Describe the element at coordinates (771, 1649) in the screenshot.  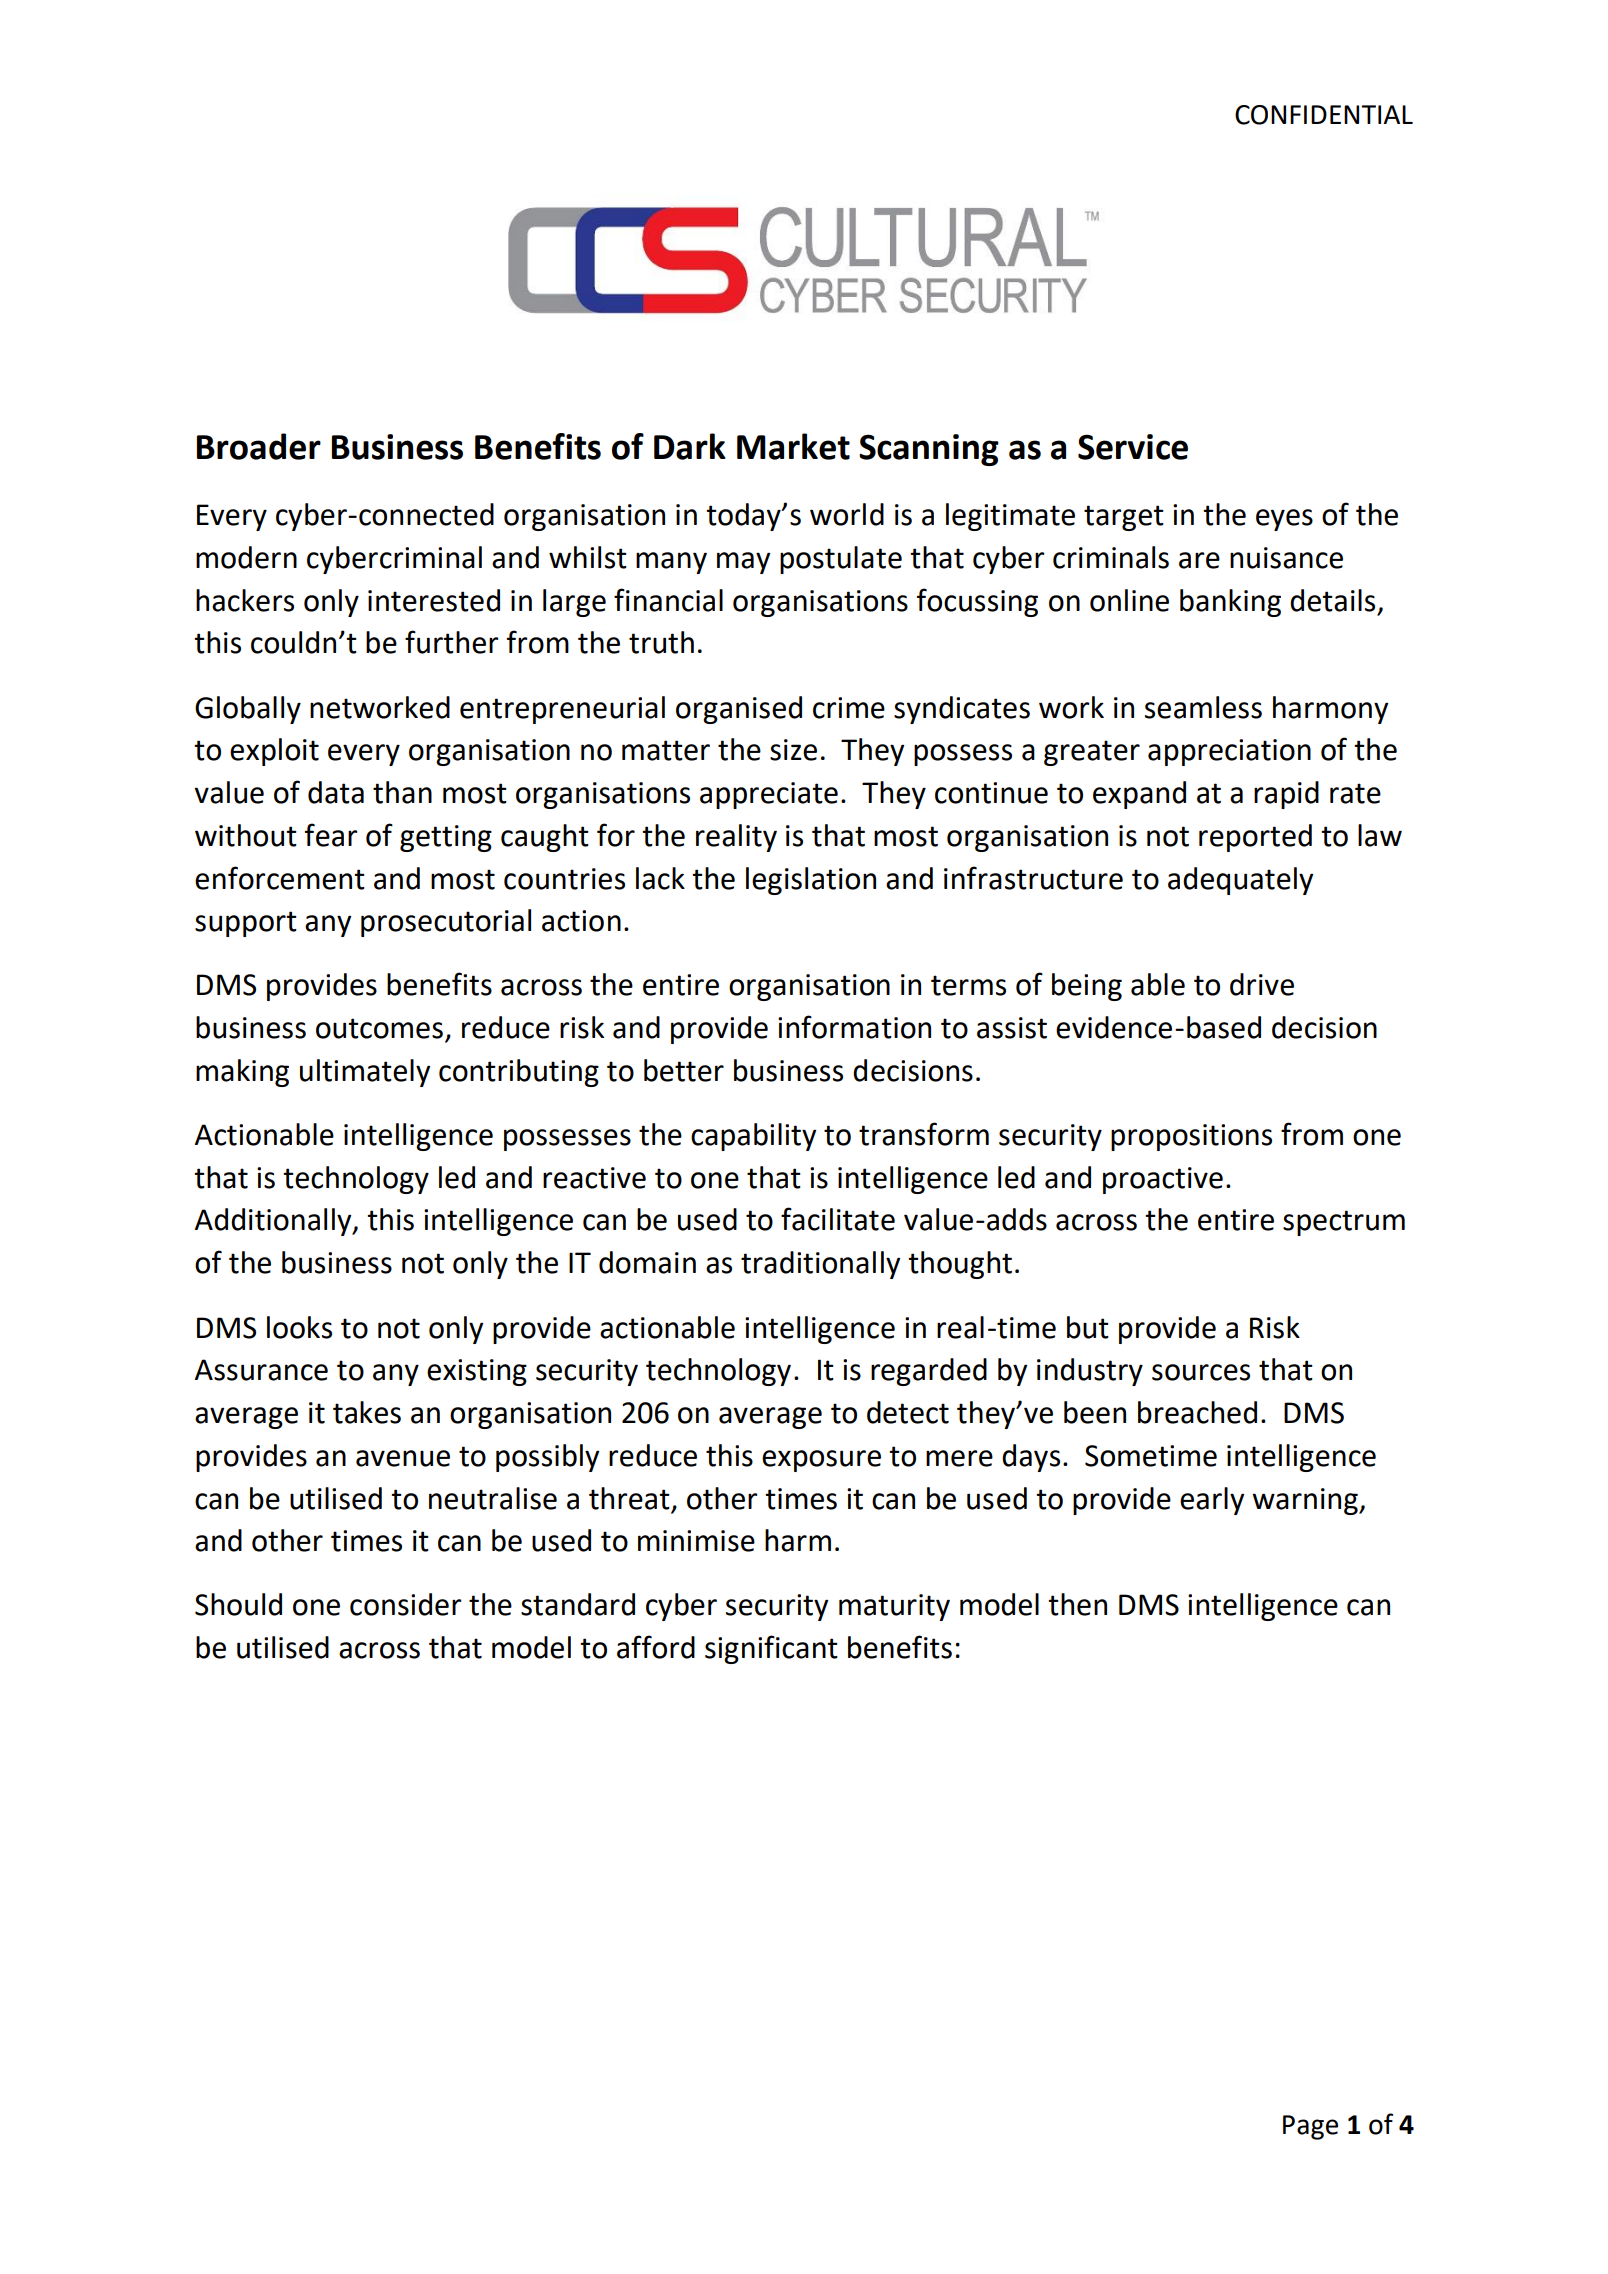
I see `significant` at that location.
